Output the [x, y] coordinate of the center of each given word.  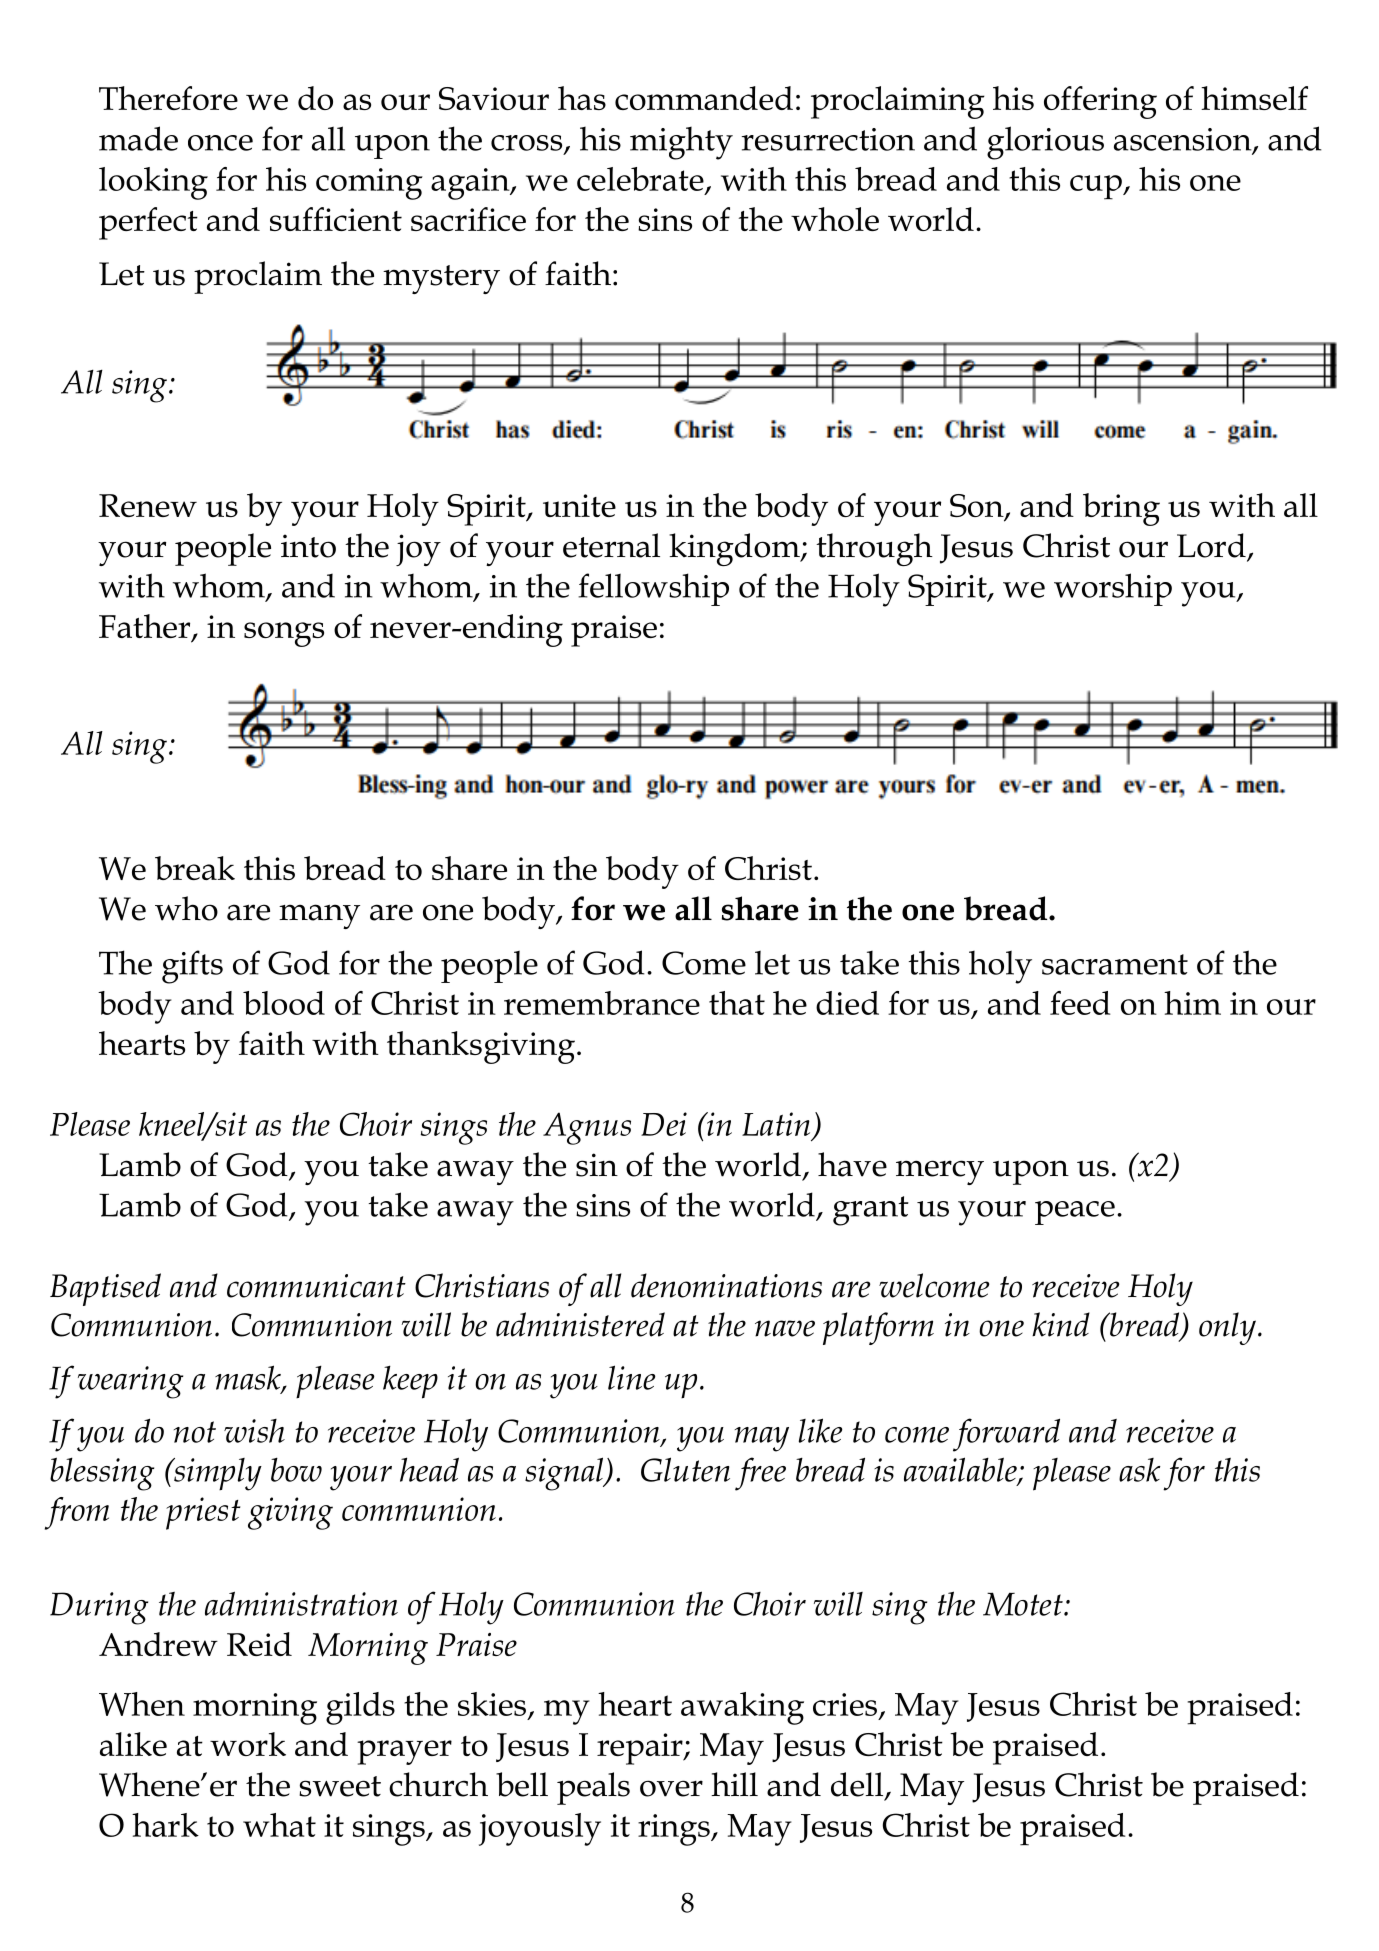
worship [1113, 589]
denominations [726, 1285]
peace [1075, 1213]
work [248, 1744]
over [671, 1788]
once [220, 143]
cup [1097, 187]
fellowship [653, 589]
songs [284, 634]
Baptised [105, 1289]
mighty [681, 143]
